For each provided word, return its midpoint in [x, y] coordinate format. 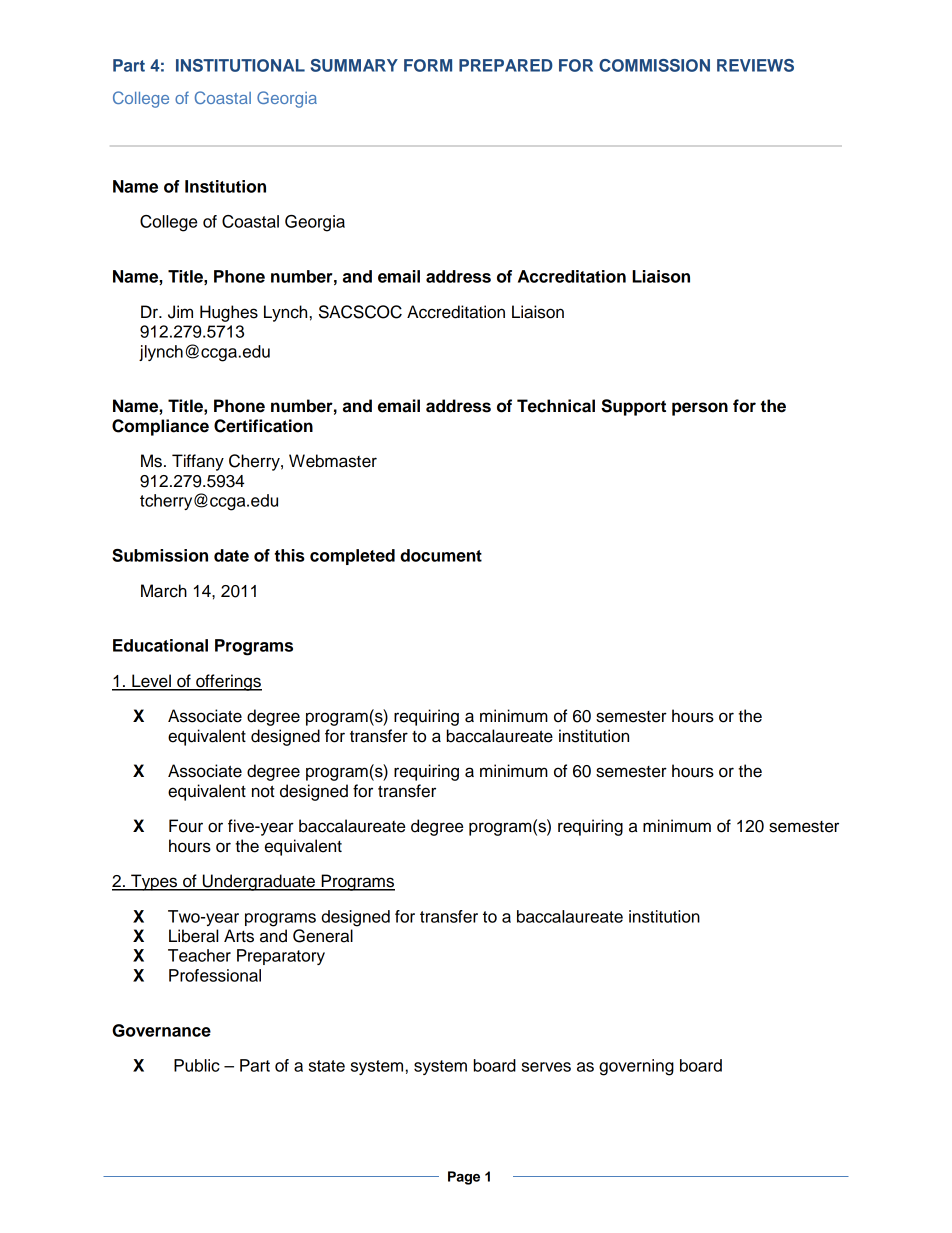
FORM [428, 65]
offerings [228, 682]
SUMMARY [354, 65]
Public [197, 1065]
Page [464, 1178]
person [700, 409]
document [441, 555]
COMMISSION [654, 65]
